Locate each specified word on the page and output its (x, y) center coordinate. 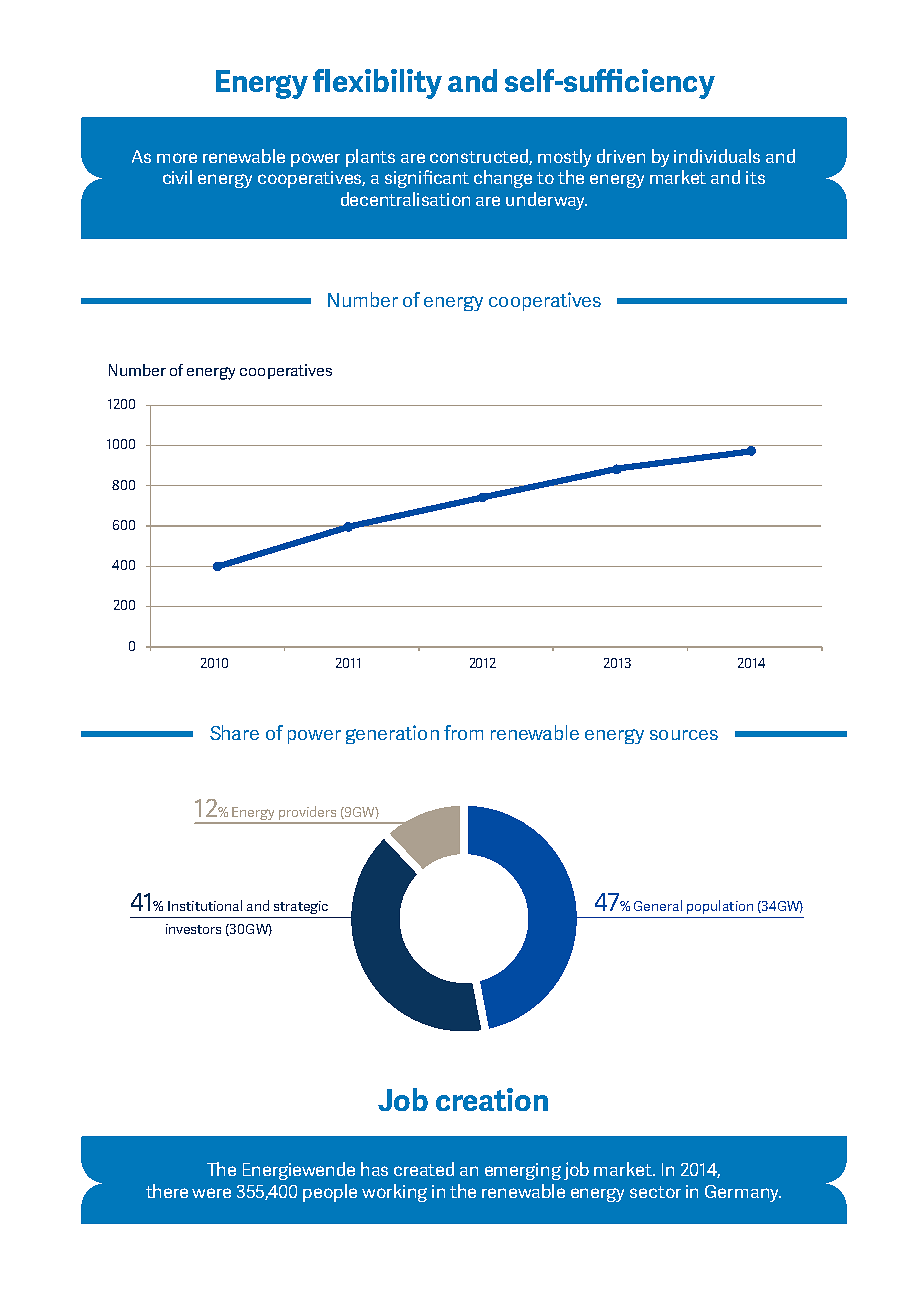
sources (684, 735)
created (424, 1169)
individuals (717, 156)
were (211, 1193)
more (177, 158)
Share (234, 732)
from (463, 732)
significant (427, 179)
